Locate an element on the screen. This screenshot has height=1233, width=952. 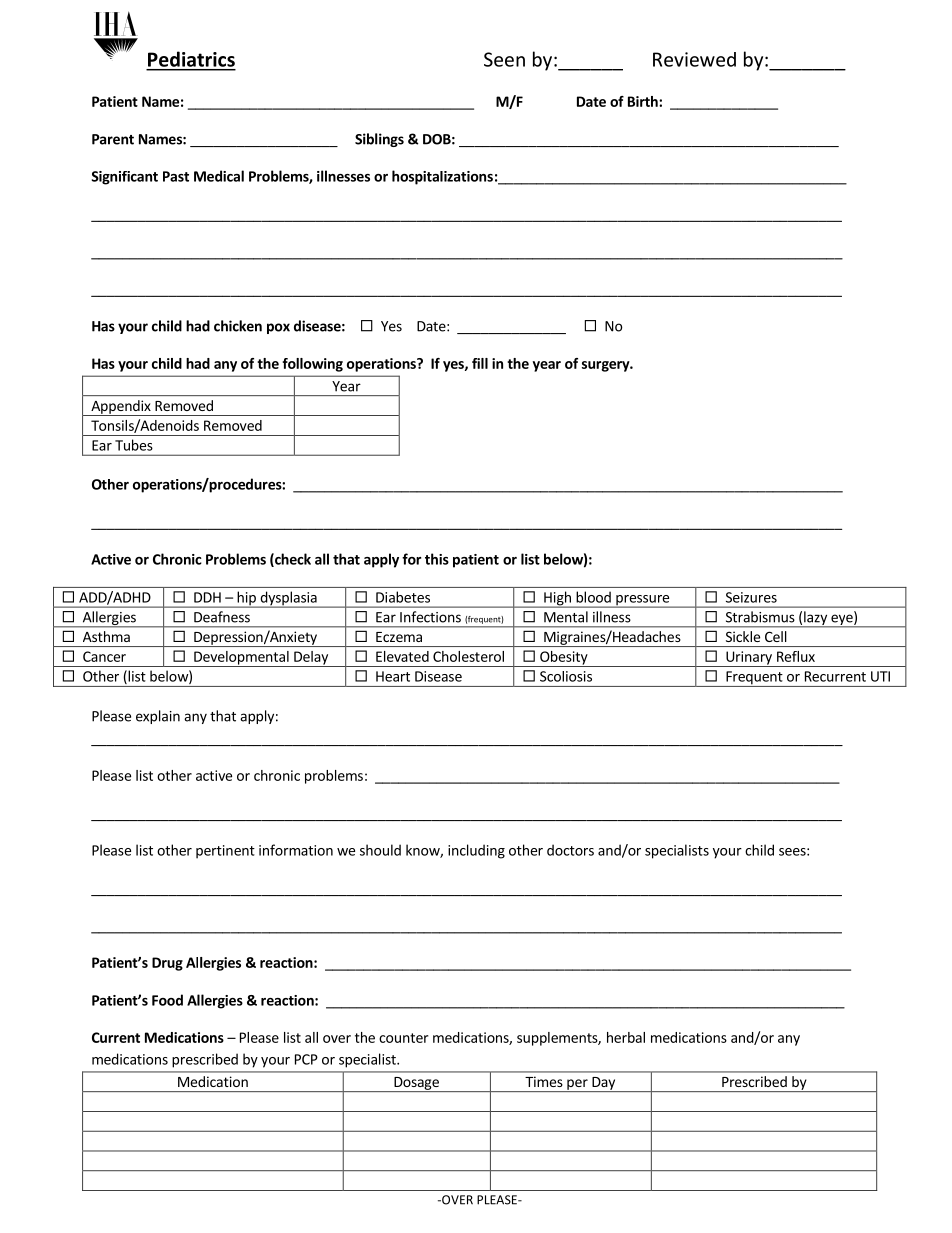
hip is located at coordinates (246, 599).
